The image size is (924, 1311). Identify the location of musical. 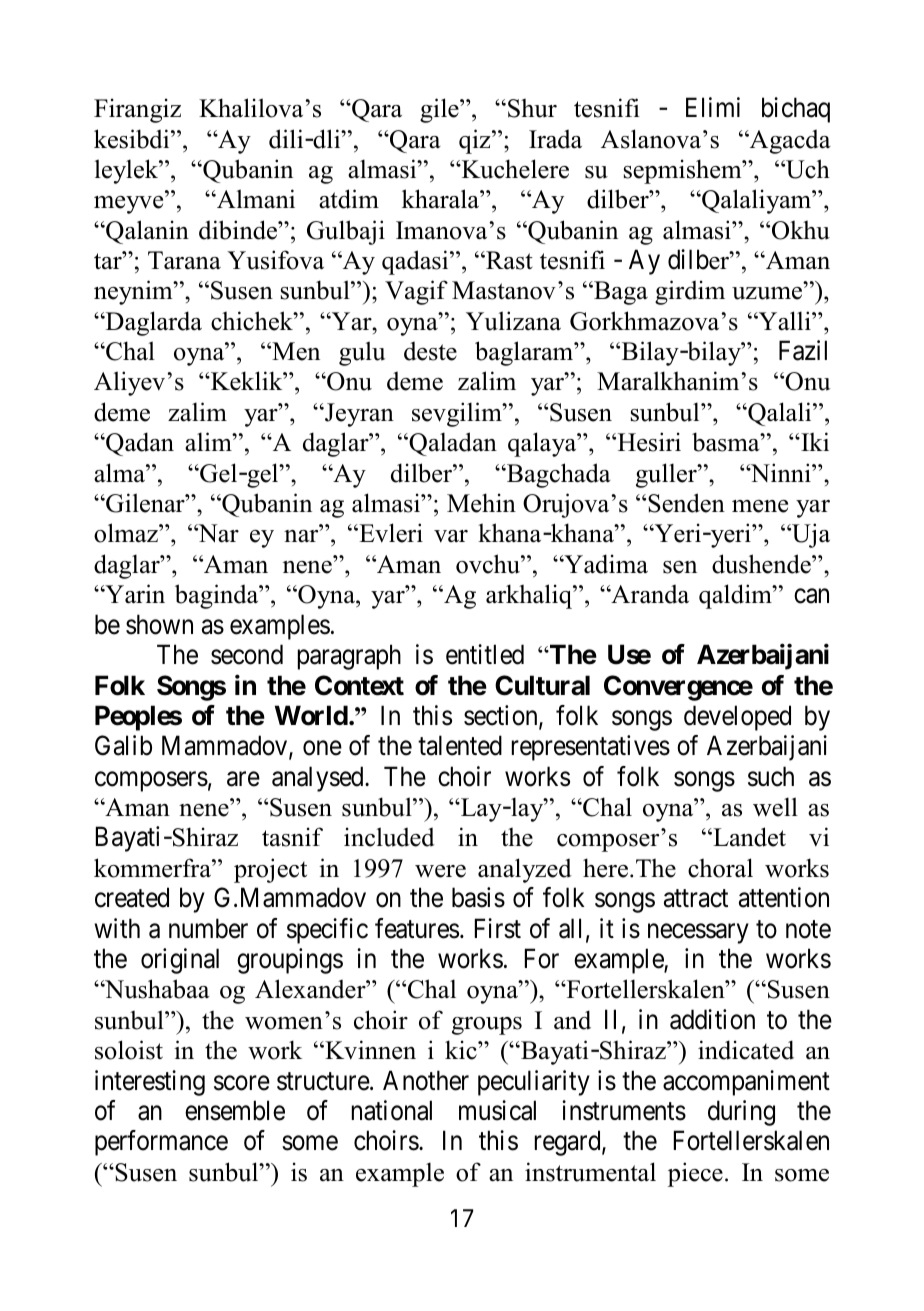
(497, 1110).
